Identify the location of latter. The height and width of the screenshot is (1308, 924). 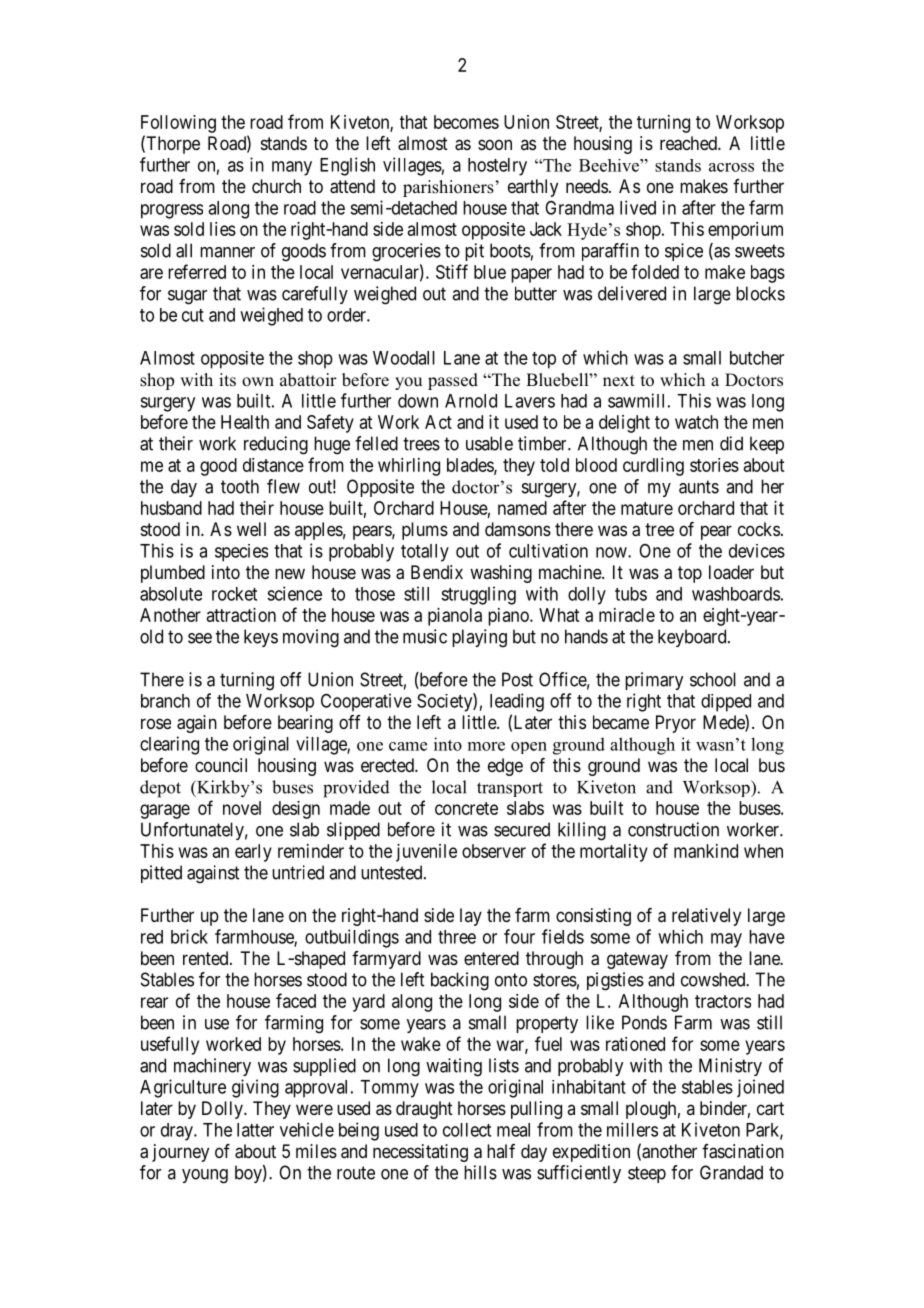
(255, 1130).
